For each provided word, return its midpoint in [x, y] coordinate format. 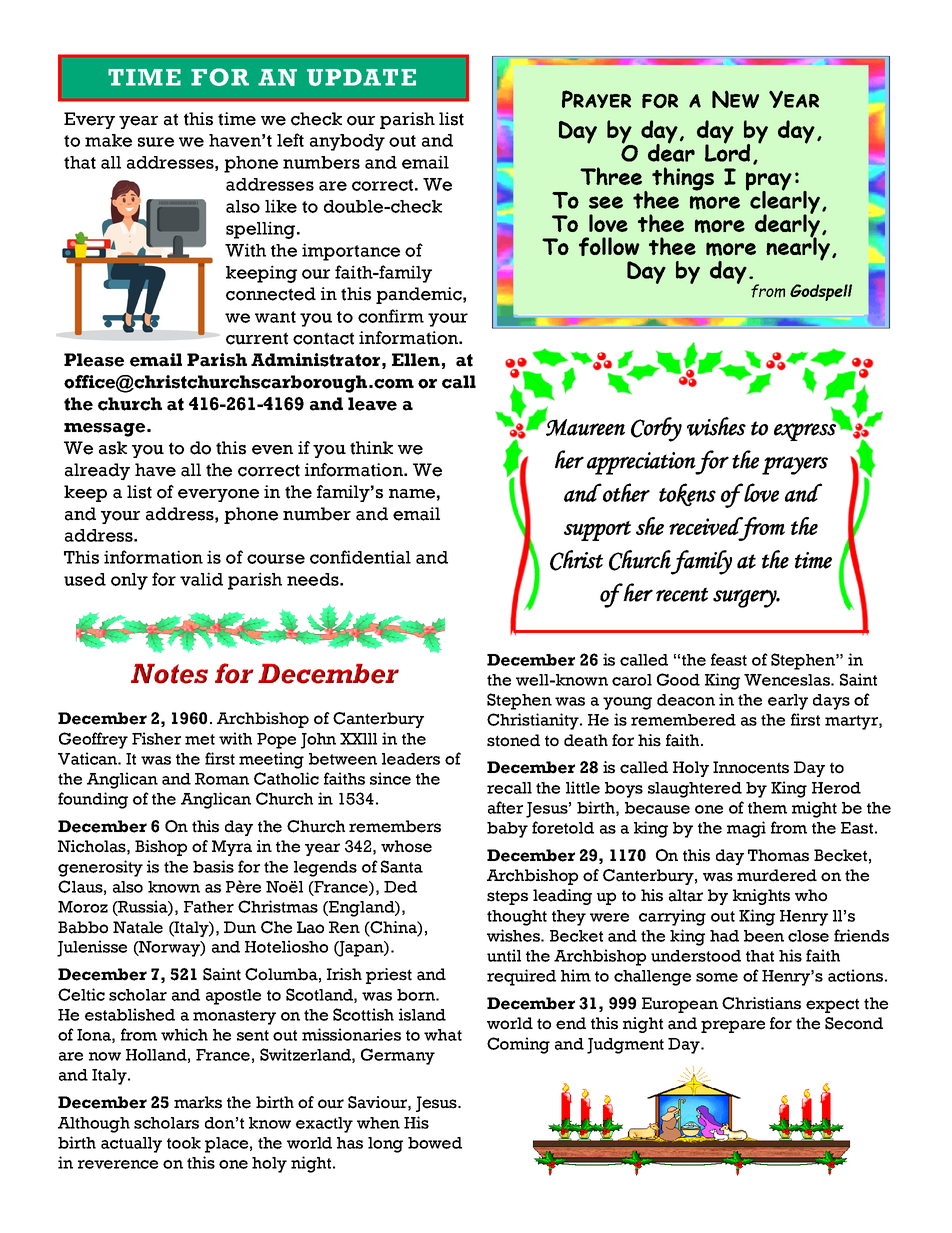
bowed [435, 1143]
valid [201, 579]
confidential [360, 557]
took [184, 1143]
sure [156, 142]
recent [682, 594]
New [735, 99]
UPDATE [361, 77]
